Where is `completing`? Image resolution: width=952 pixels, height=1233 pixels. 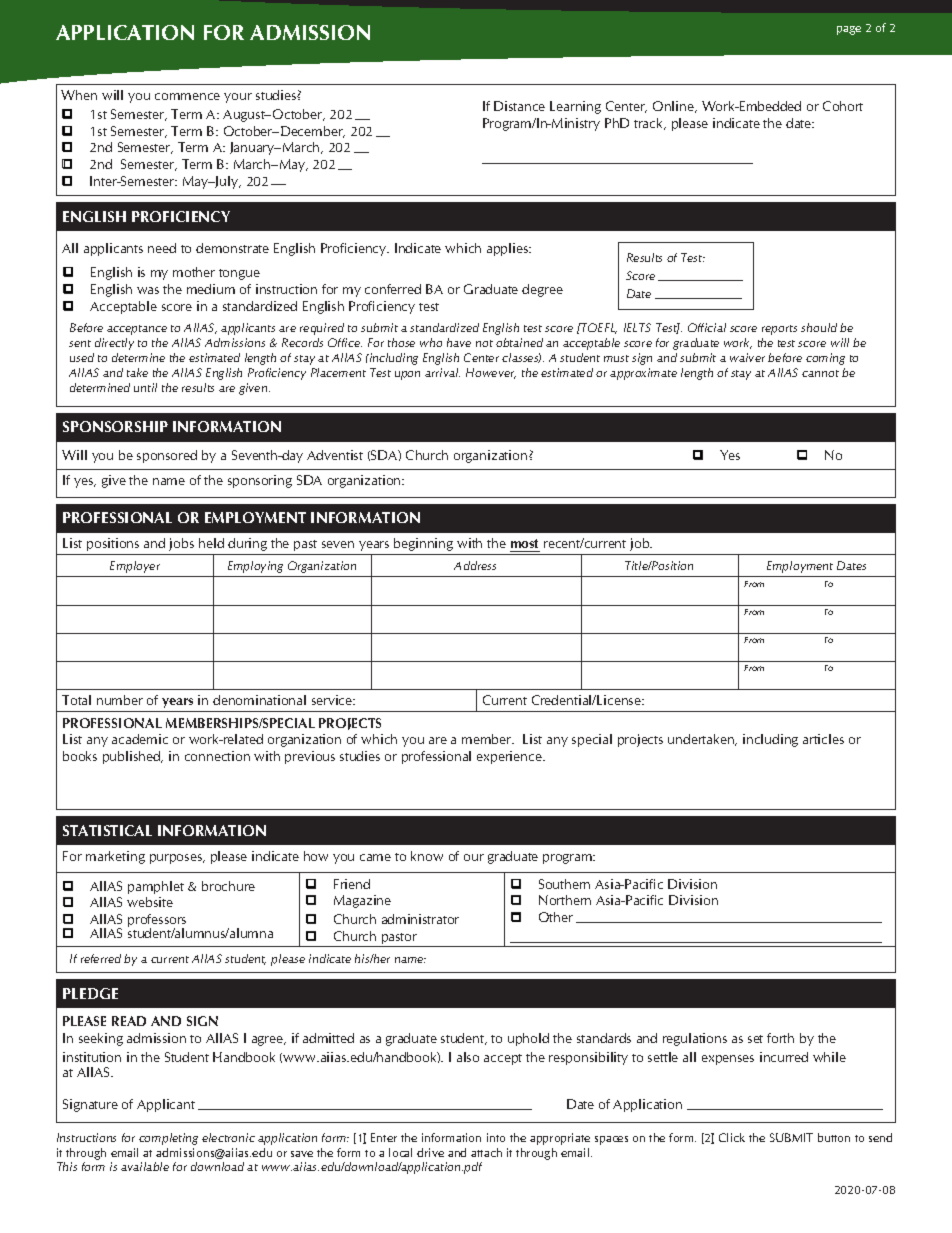 completing is located at coordinates (168, 1139).
